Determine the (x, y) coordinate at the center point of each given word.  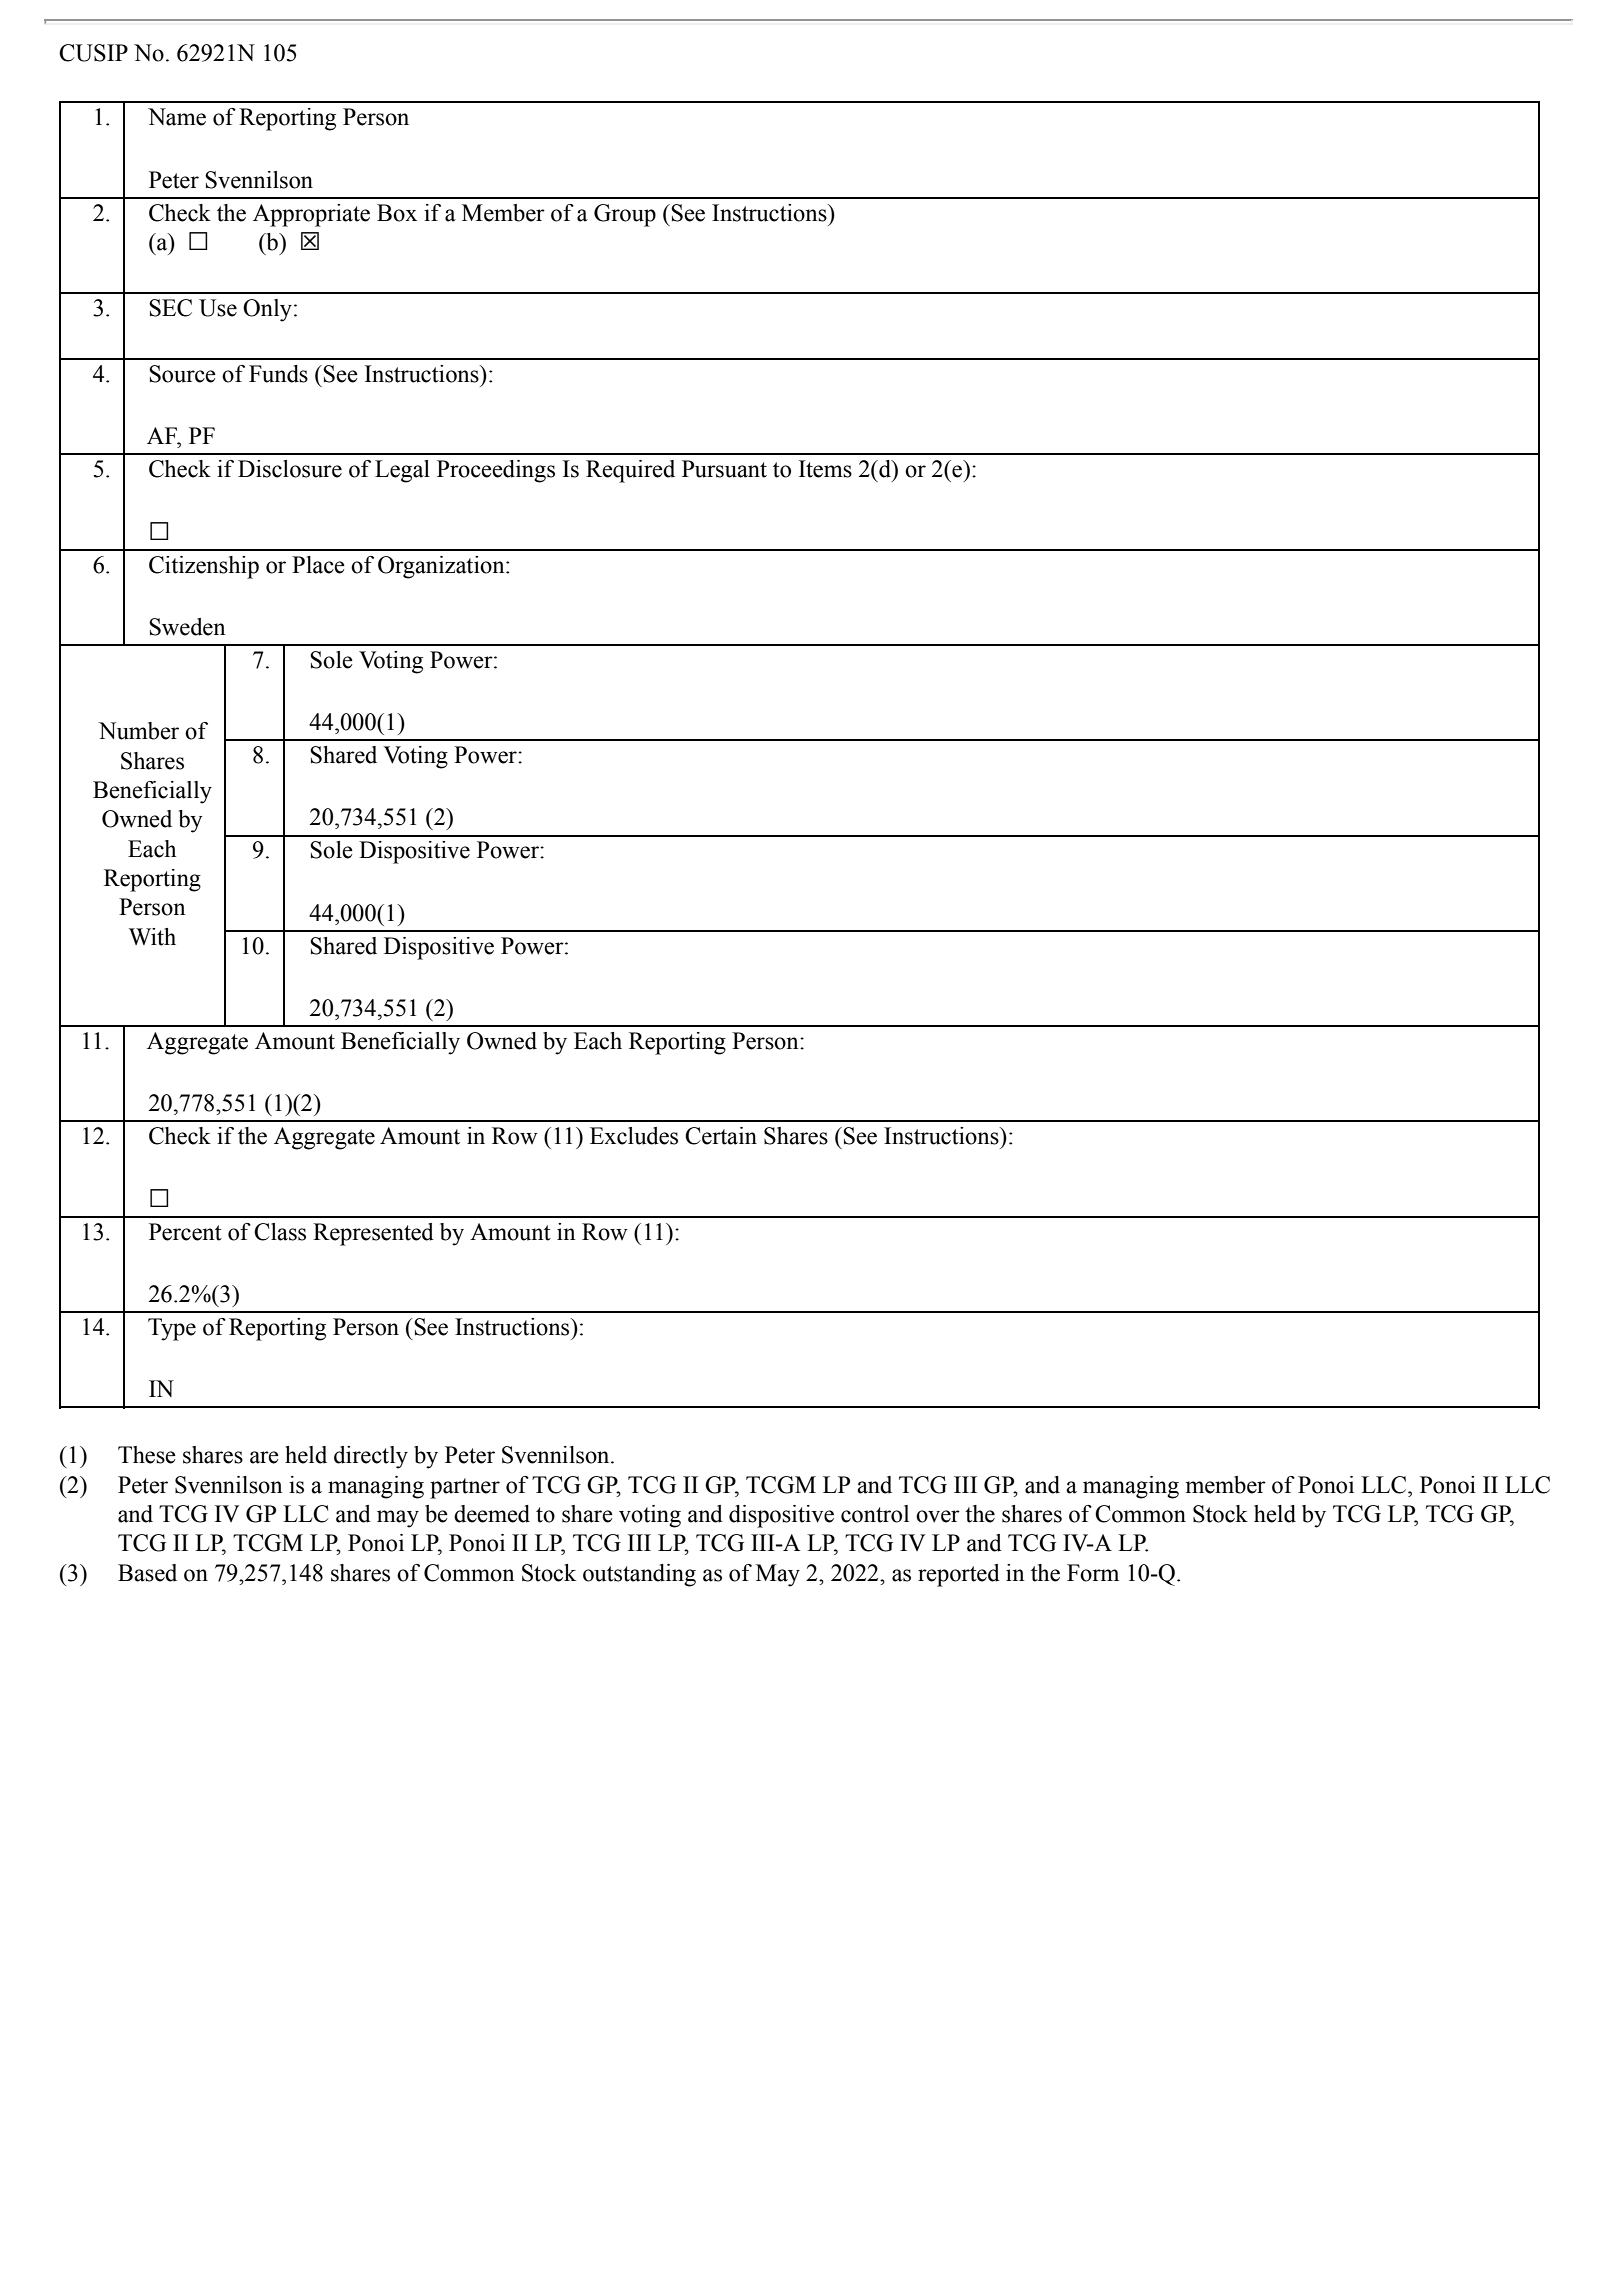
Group (625, 215)
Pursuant (724, 469)
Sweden (187, 627)
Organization (442, 567)
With (152, 937)
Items (825, 469)
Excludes (634, 1136)
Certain (721, 1136)
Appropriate (311, 215)
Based (147, 1573)
